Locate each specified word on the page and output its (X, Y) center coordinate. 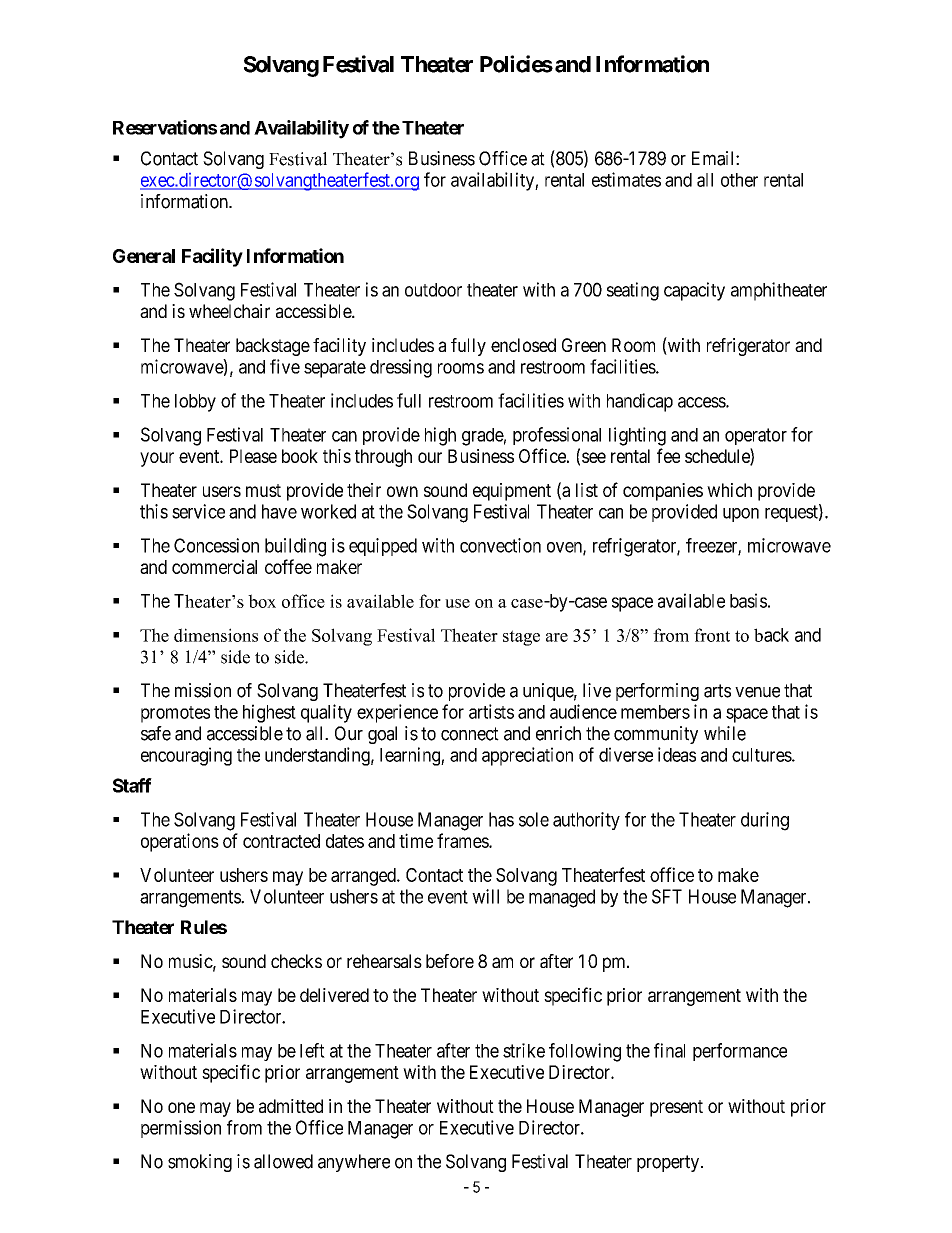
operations (180, 842)
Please (253, 456)
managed (562, 898)
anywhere (354, 1163)
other (739, 180)
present (676, 1108)
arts (717, 691)
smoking (200, 1163)
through (383, 458)
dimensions (216, 635)
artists (491, 711)
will (485, 896)
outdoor (433, 290)
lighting (637, 436)
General (144, 256)
